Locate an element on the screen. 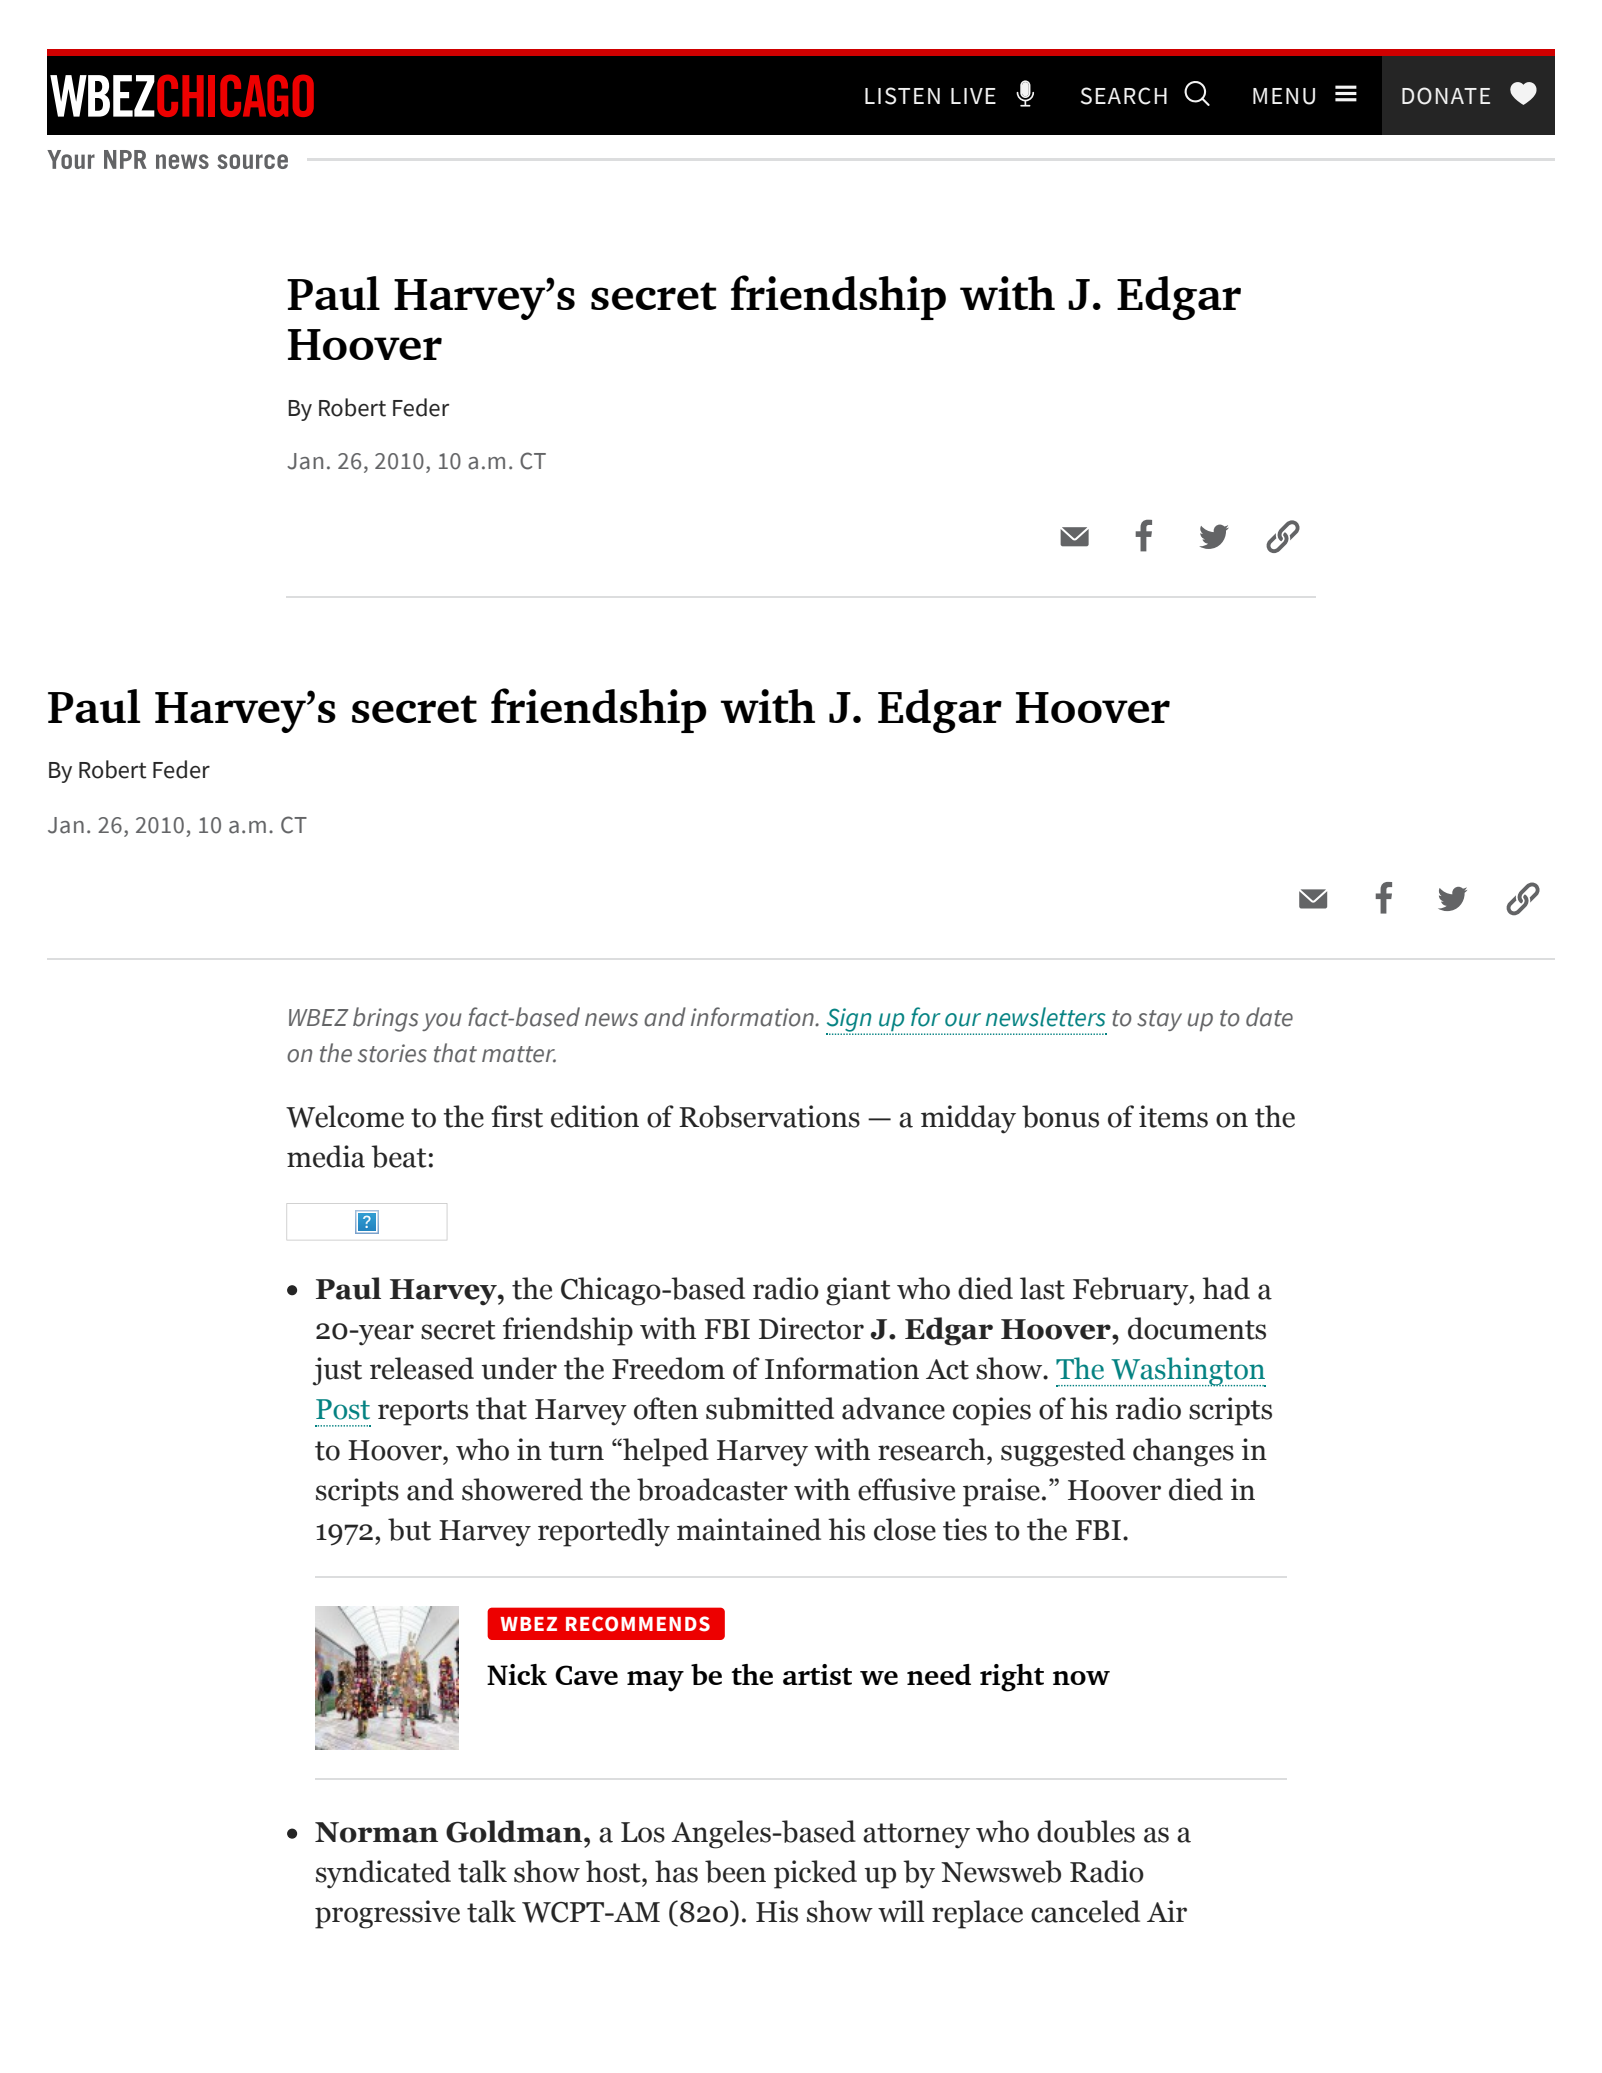  LIVE is located at coordinates (973, 96).
